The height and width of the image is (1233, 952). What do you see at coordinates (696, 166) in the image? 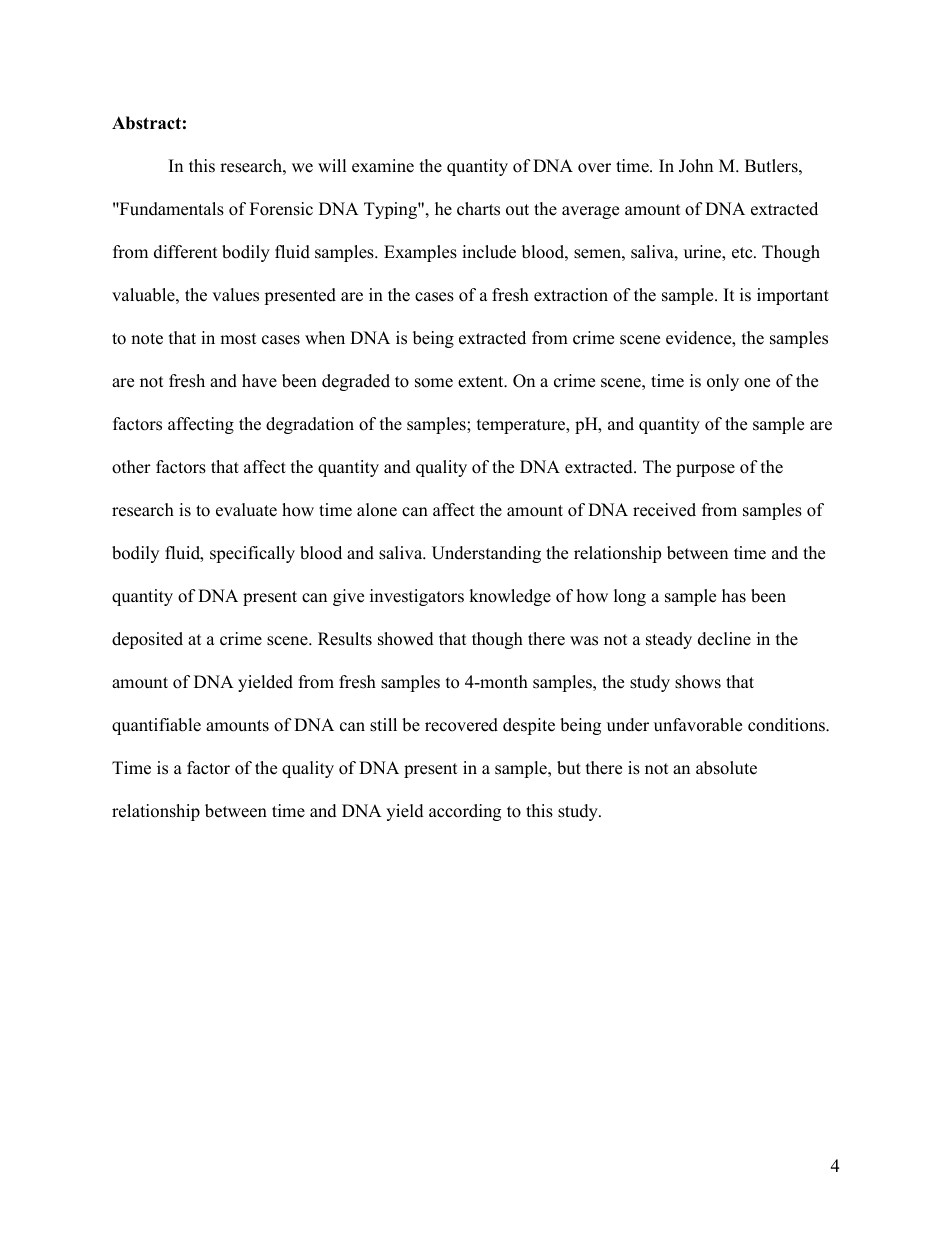
I see `John` at bounding box center [696, 166].
